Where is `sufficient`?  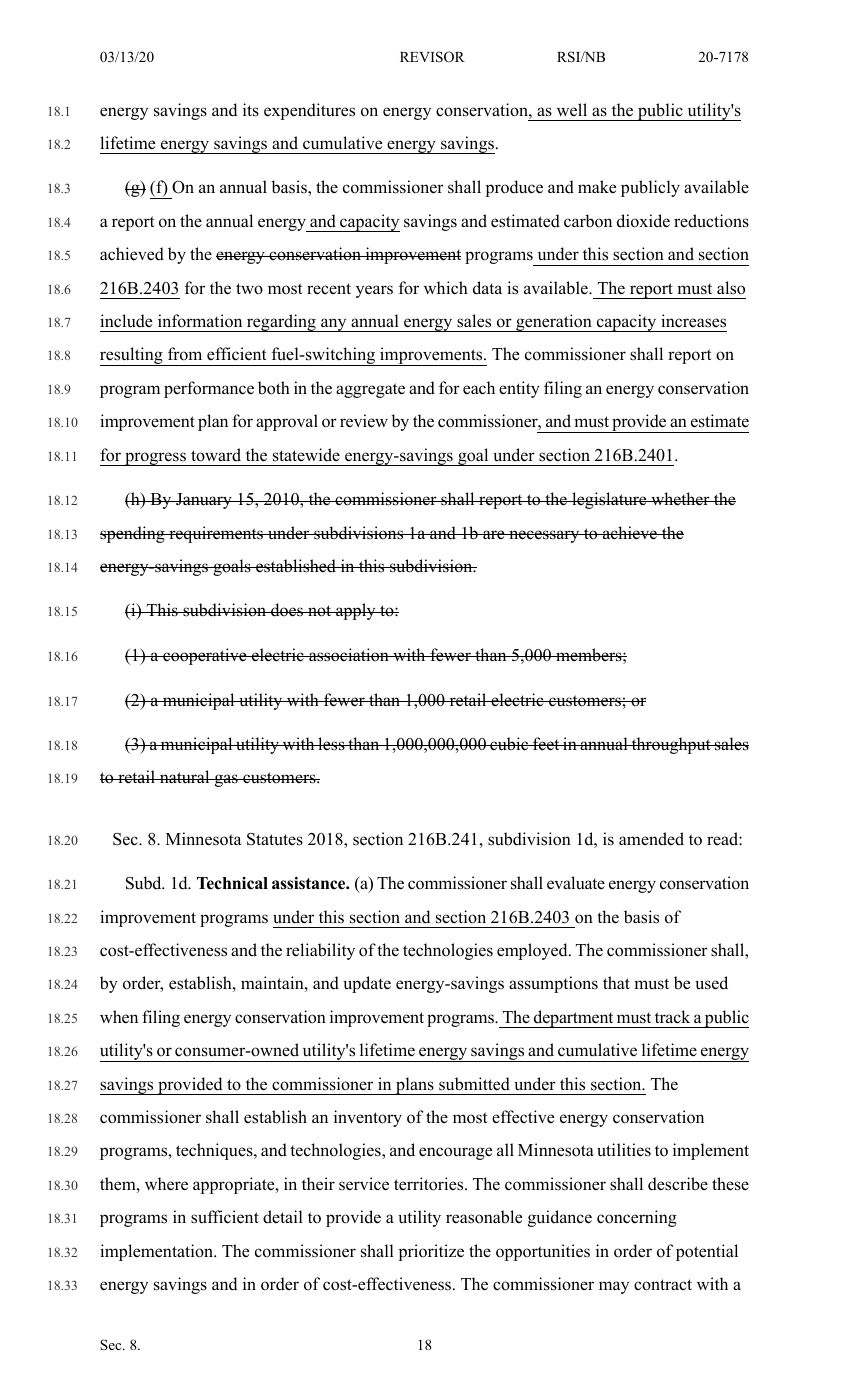
sufficient is located at coordinates (225, 1217).
